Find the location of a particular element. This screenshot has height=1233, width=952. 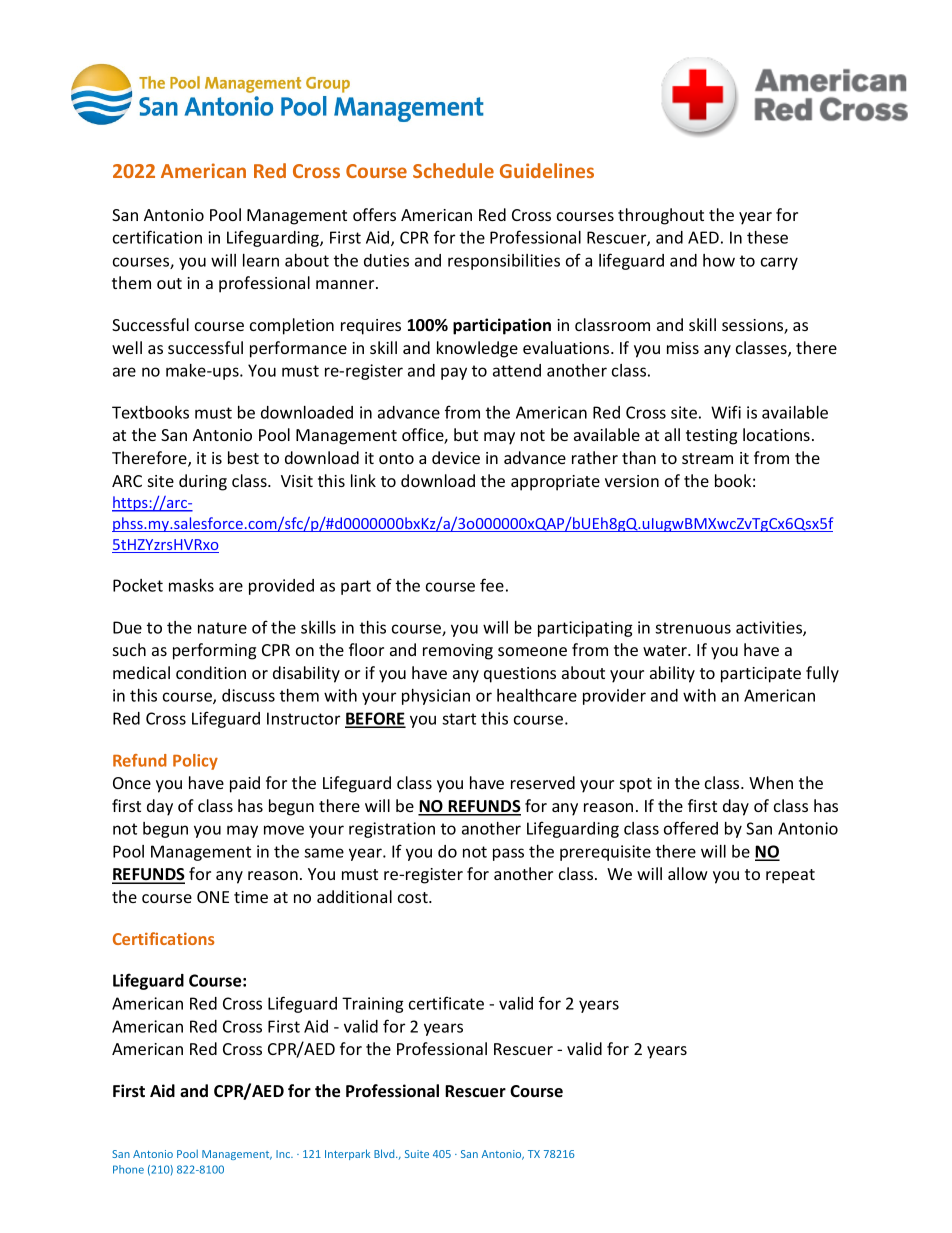

Inc is located at coordinates (284, 1154).
